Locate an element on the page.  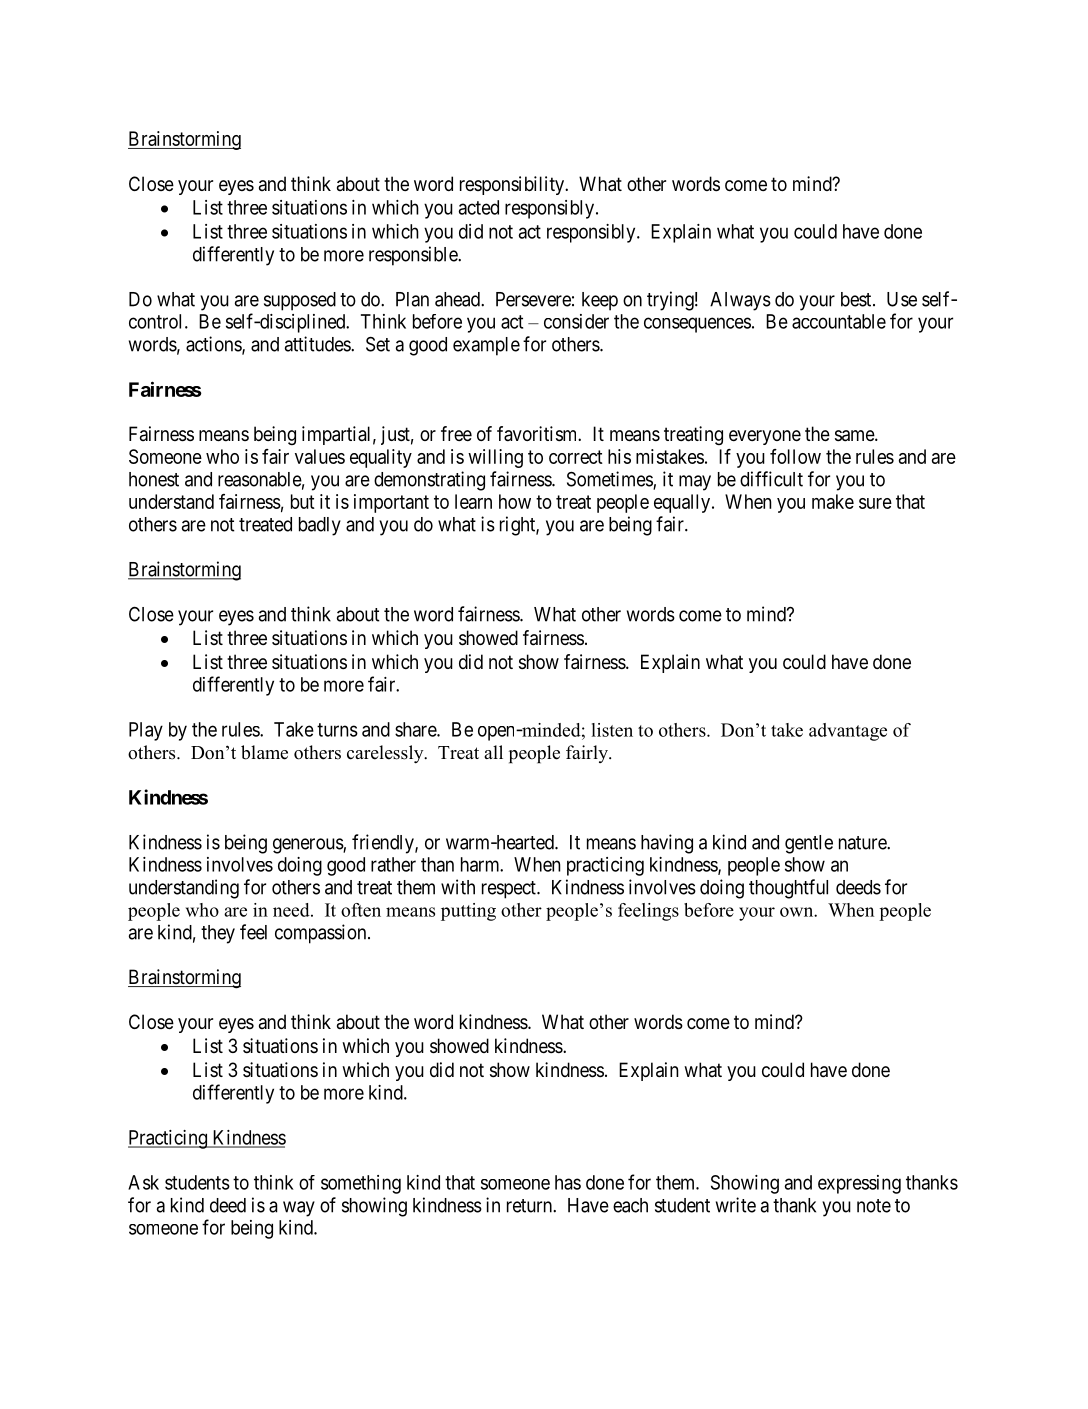
Ask is located at coordinates (143, 1182).
